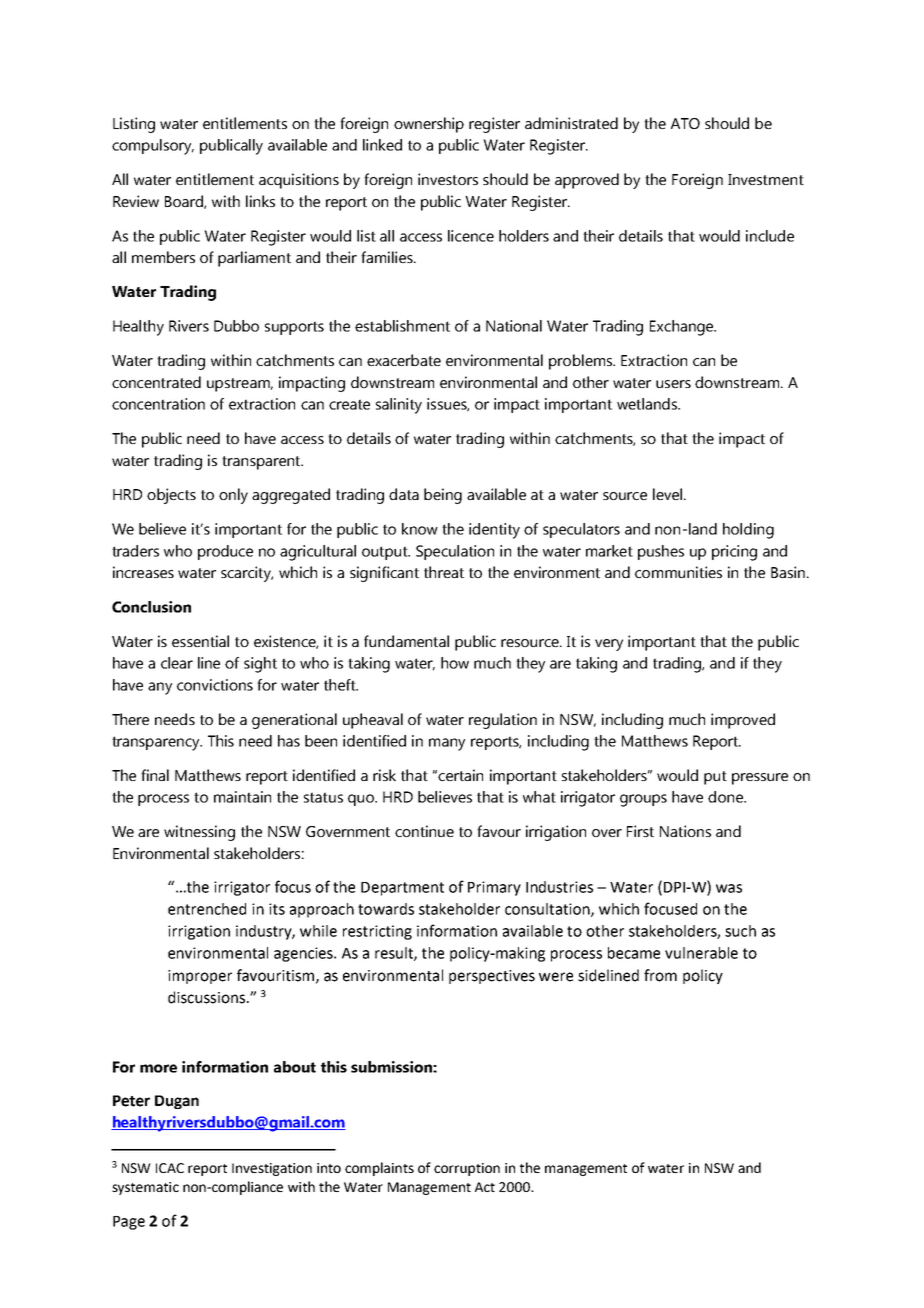 This screenshot has width=924, height=1308. I want to click on level, so click(669, 494).
